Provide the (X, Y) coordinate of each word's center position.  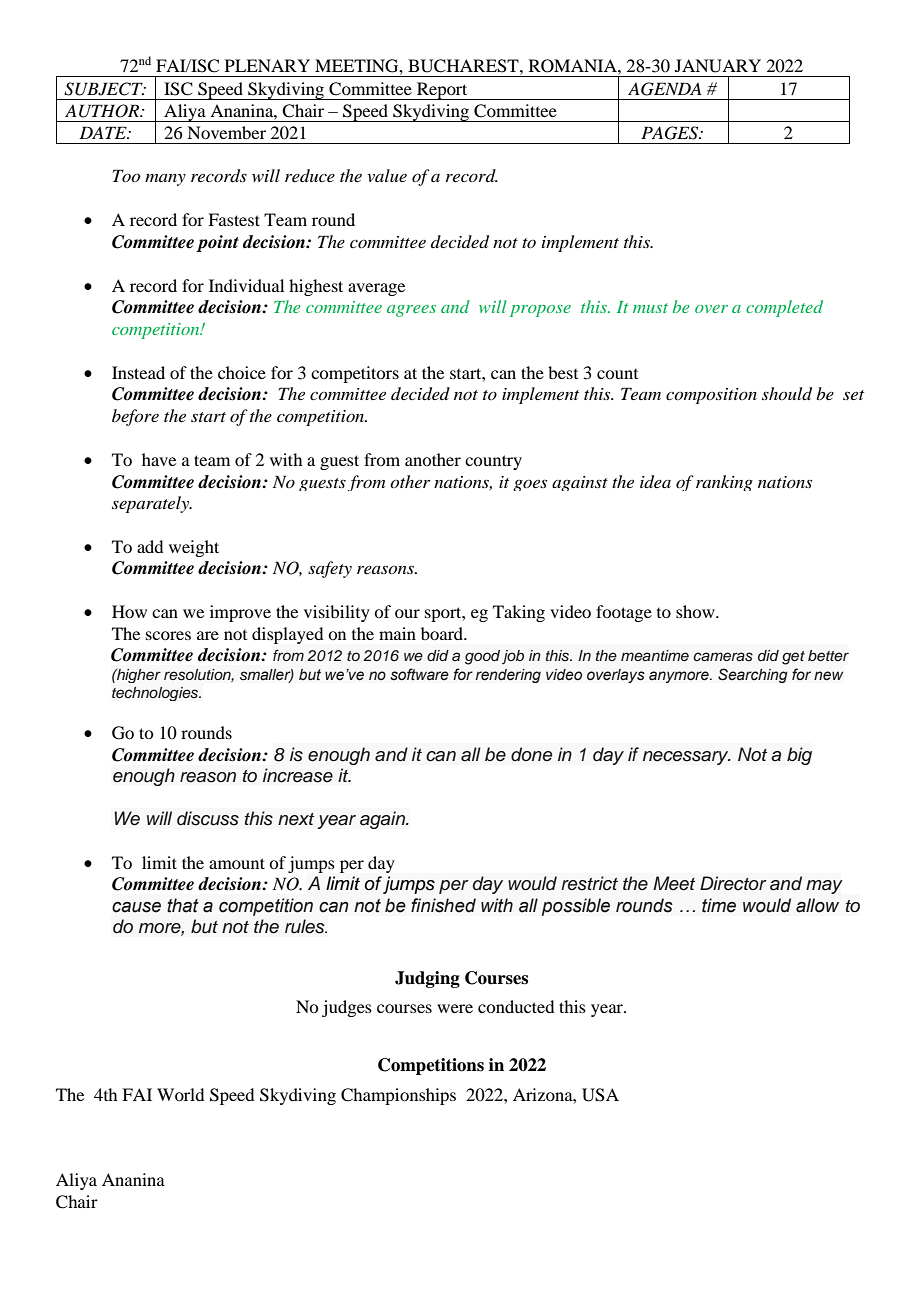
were (455, 1008)
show (696, 611)
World (180, 1094)
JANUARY (718, 66)
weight (194, 548)
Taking (519, 613)
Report (442, 91)
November (226, 132)
